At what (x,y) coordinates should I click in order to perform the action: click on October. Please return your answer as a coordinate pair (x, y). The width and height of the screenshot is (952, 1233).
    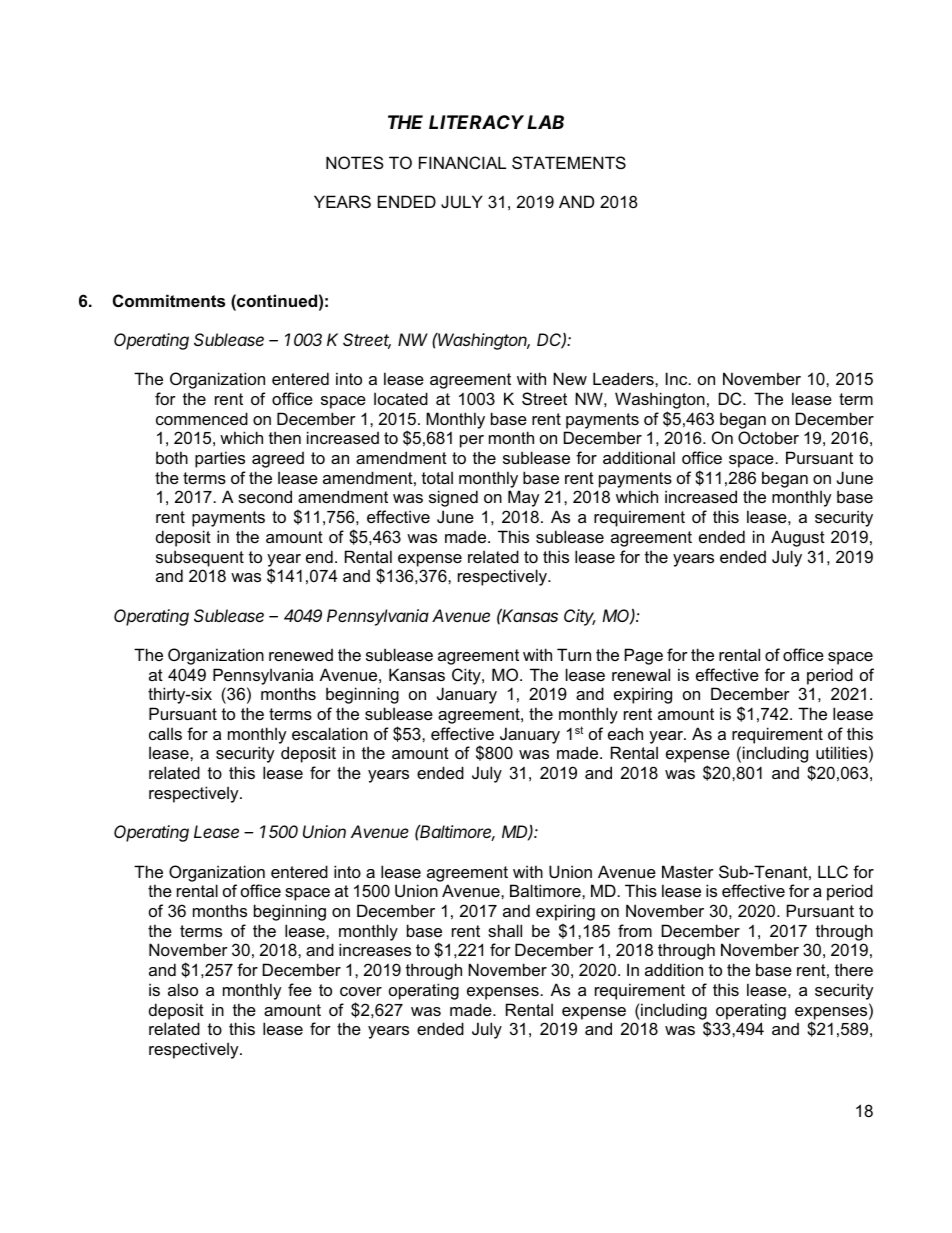
    Looking at the image, I should click on (768, 437).
